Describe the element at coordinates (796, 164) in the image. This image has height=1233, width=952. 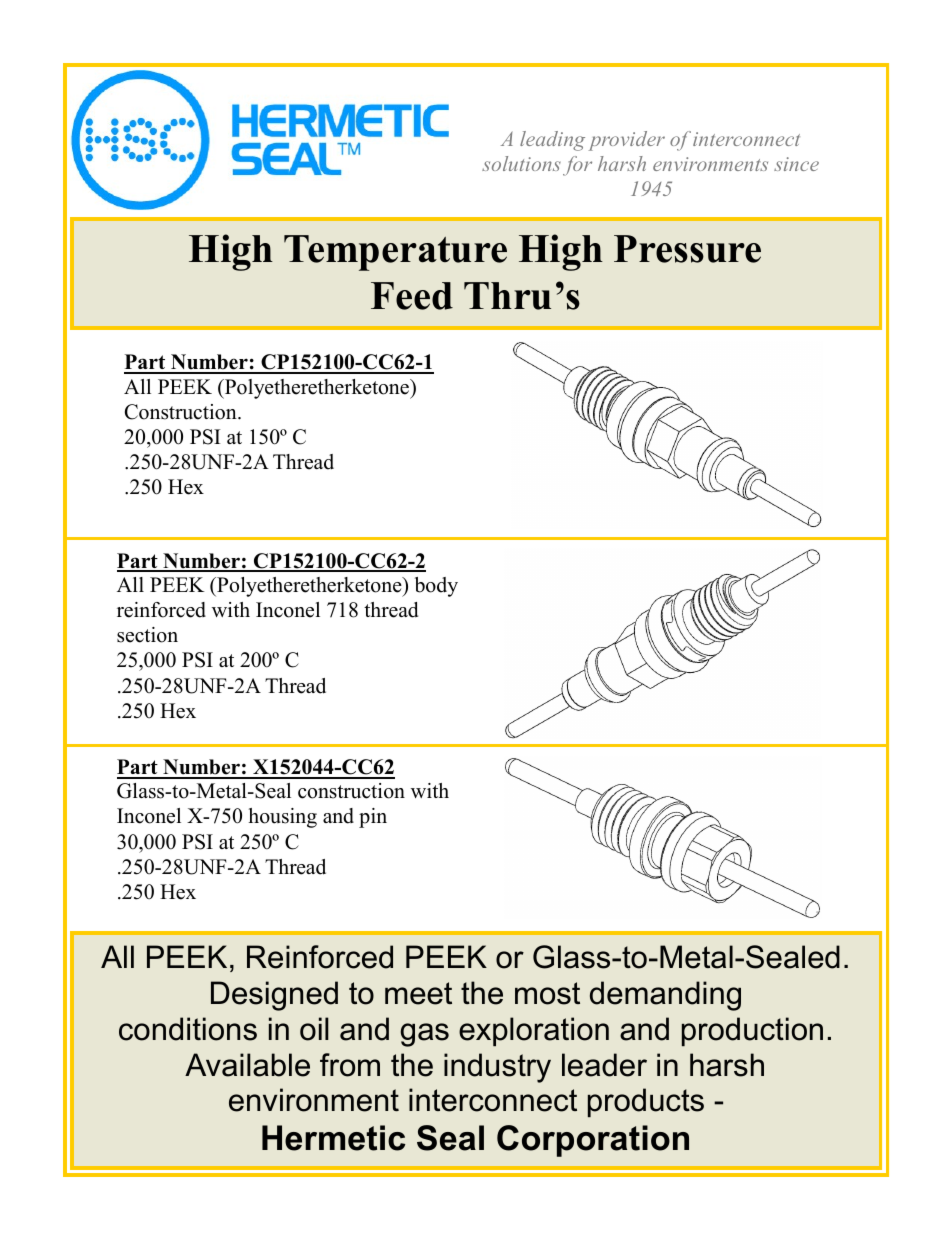
I see `since` at that location.
